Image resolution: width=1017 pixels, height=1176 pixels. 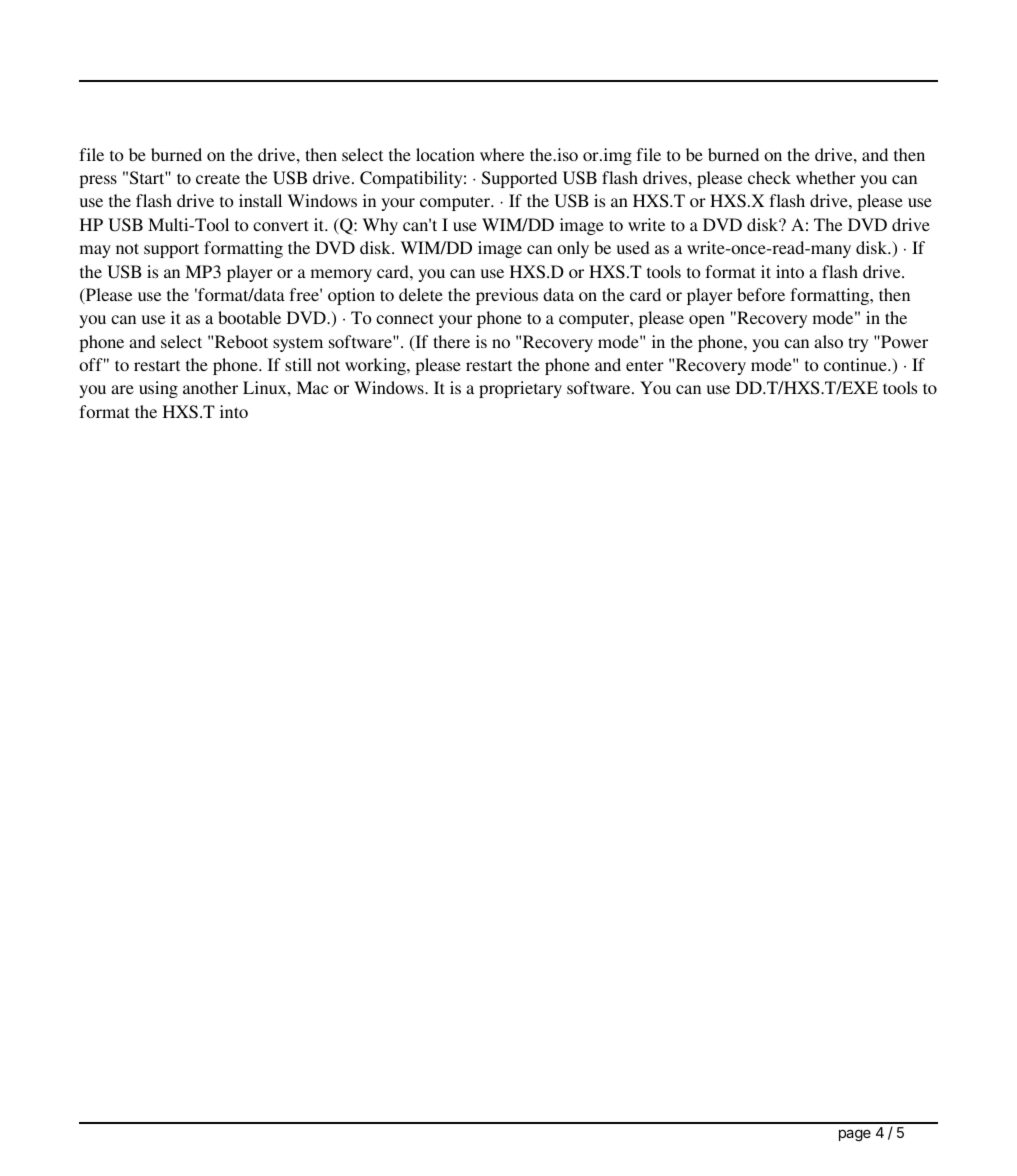 What do you see at coordinates (502, 154) in the screenshot?
I see `where` at bounding box center [502, 154].
